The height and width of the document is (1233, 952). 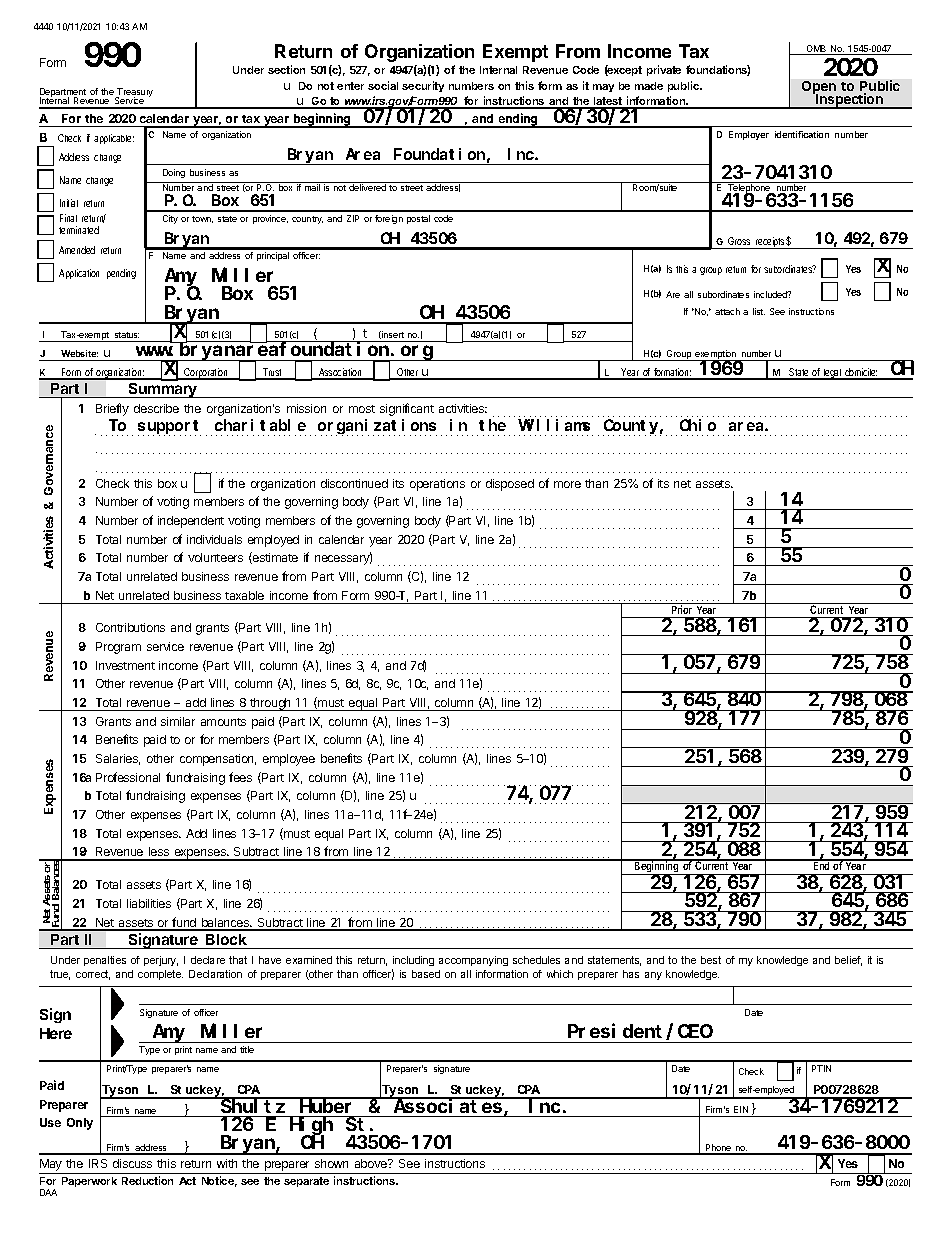 I want to click on security, so click(x=423, y=86).
